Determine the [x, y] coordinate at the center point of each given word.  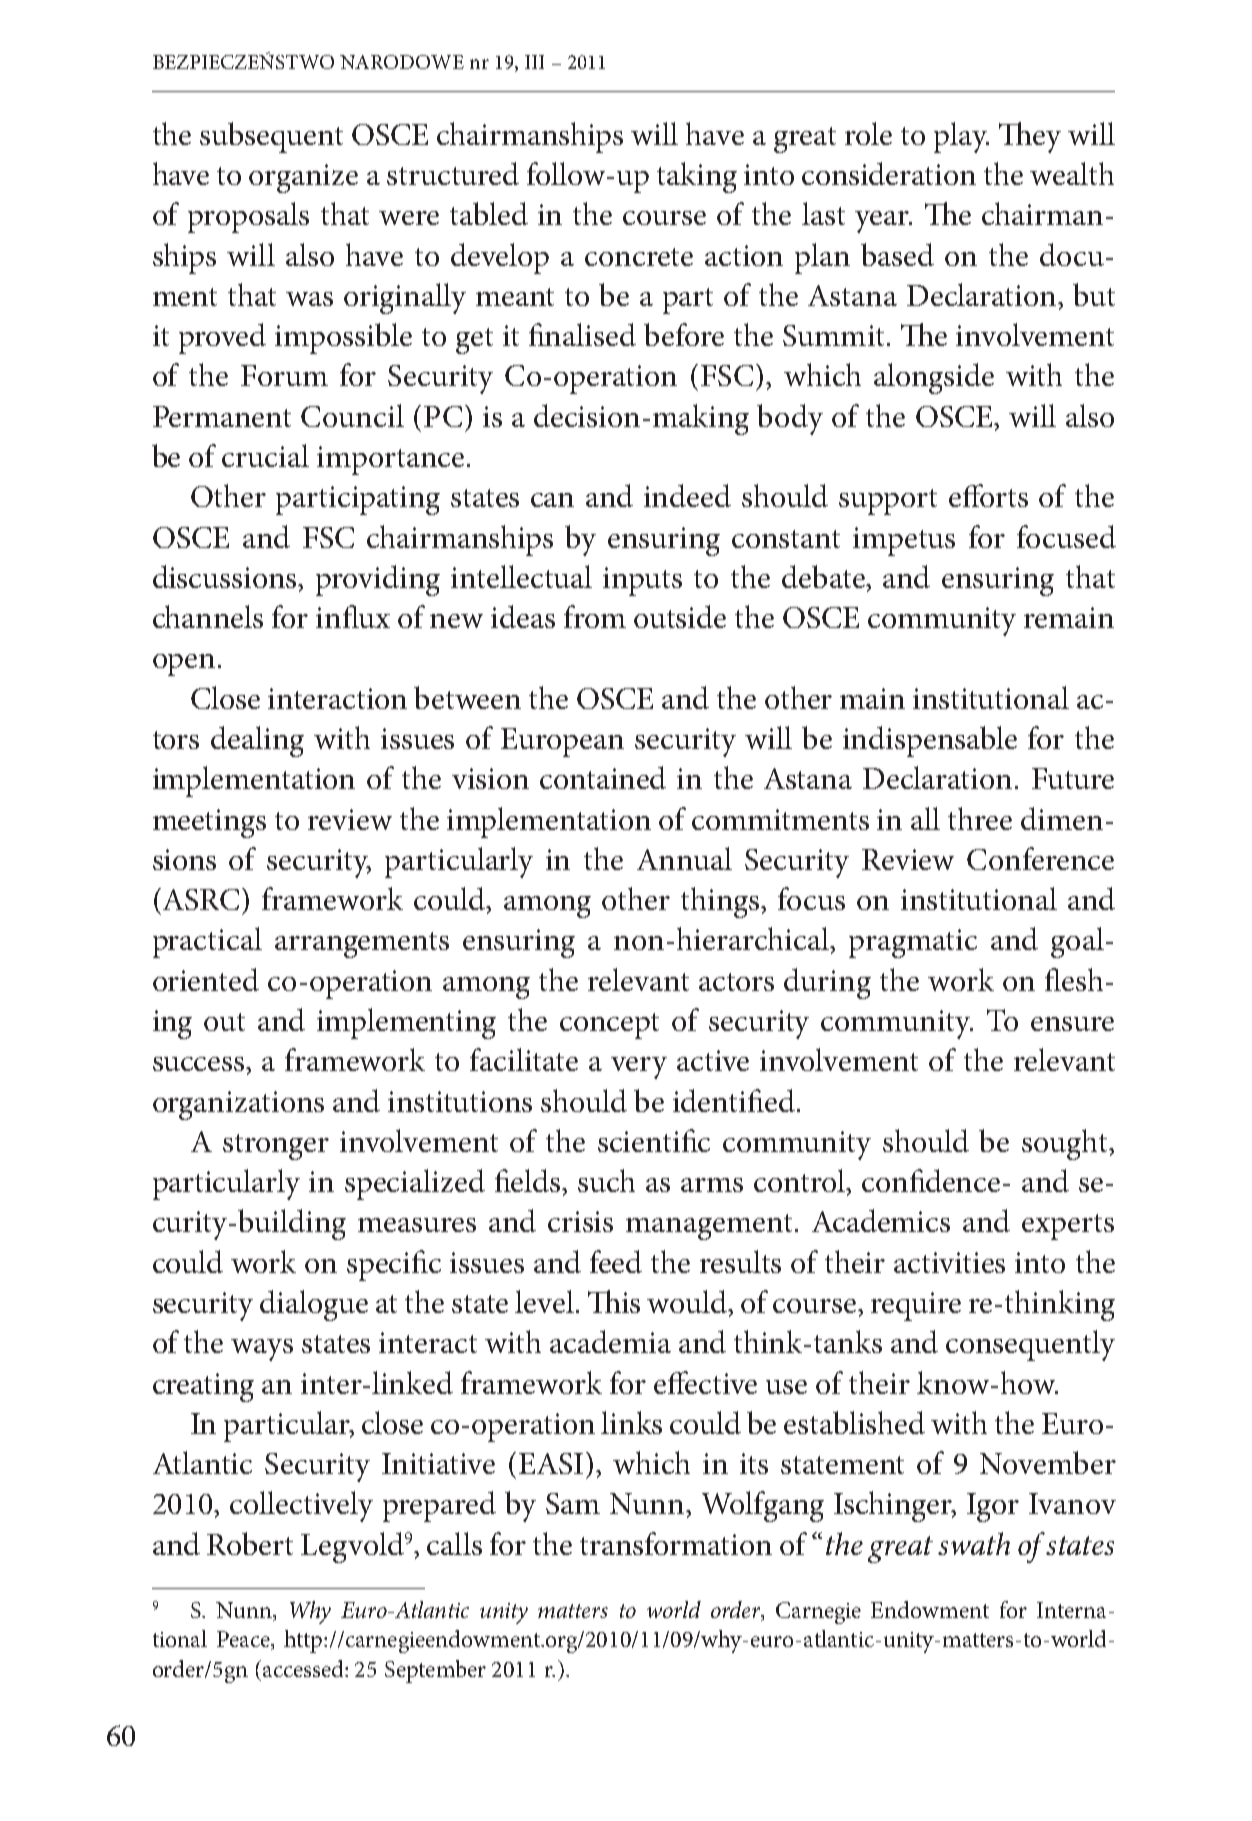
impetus [904, 541]
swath [974, 1543]
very [639, 1068]
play [961, 137]
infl [338, 616]
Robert [250, 1543]
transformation [676, 1543]
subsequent [271, 137]
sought [1066, 1144]
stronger [276, 1147]
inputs [642, 581]
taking [697, 177]
